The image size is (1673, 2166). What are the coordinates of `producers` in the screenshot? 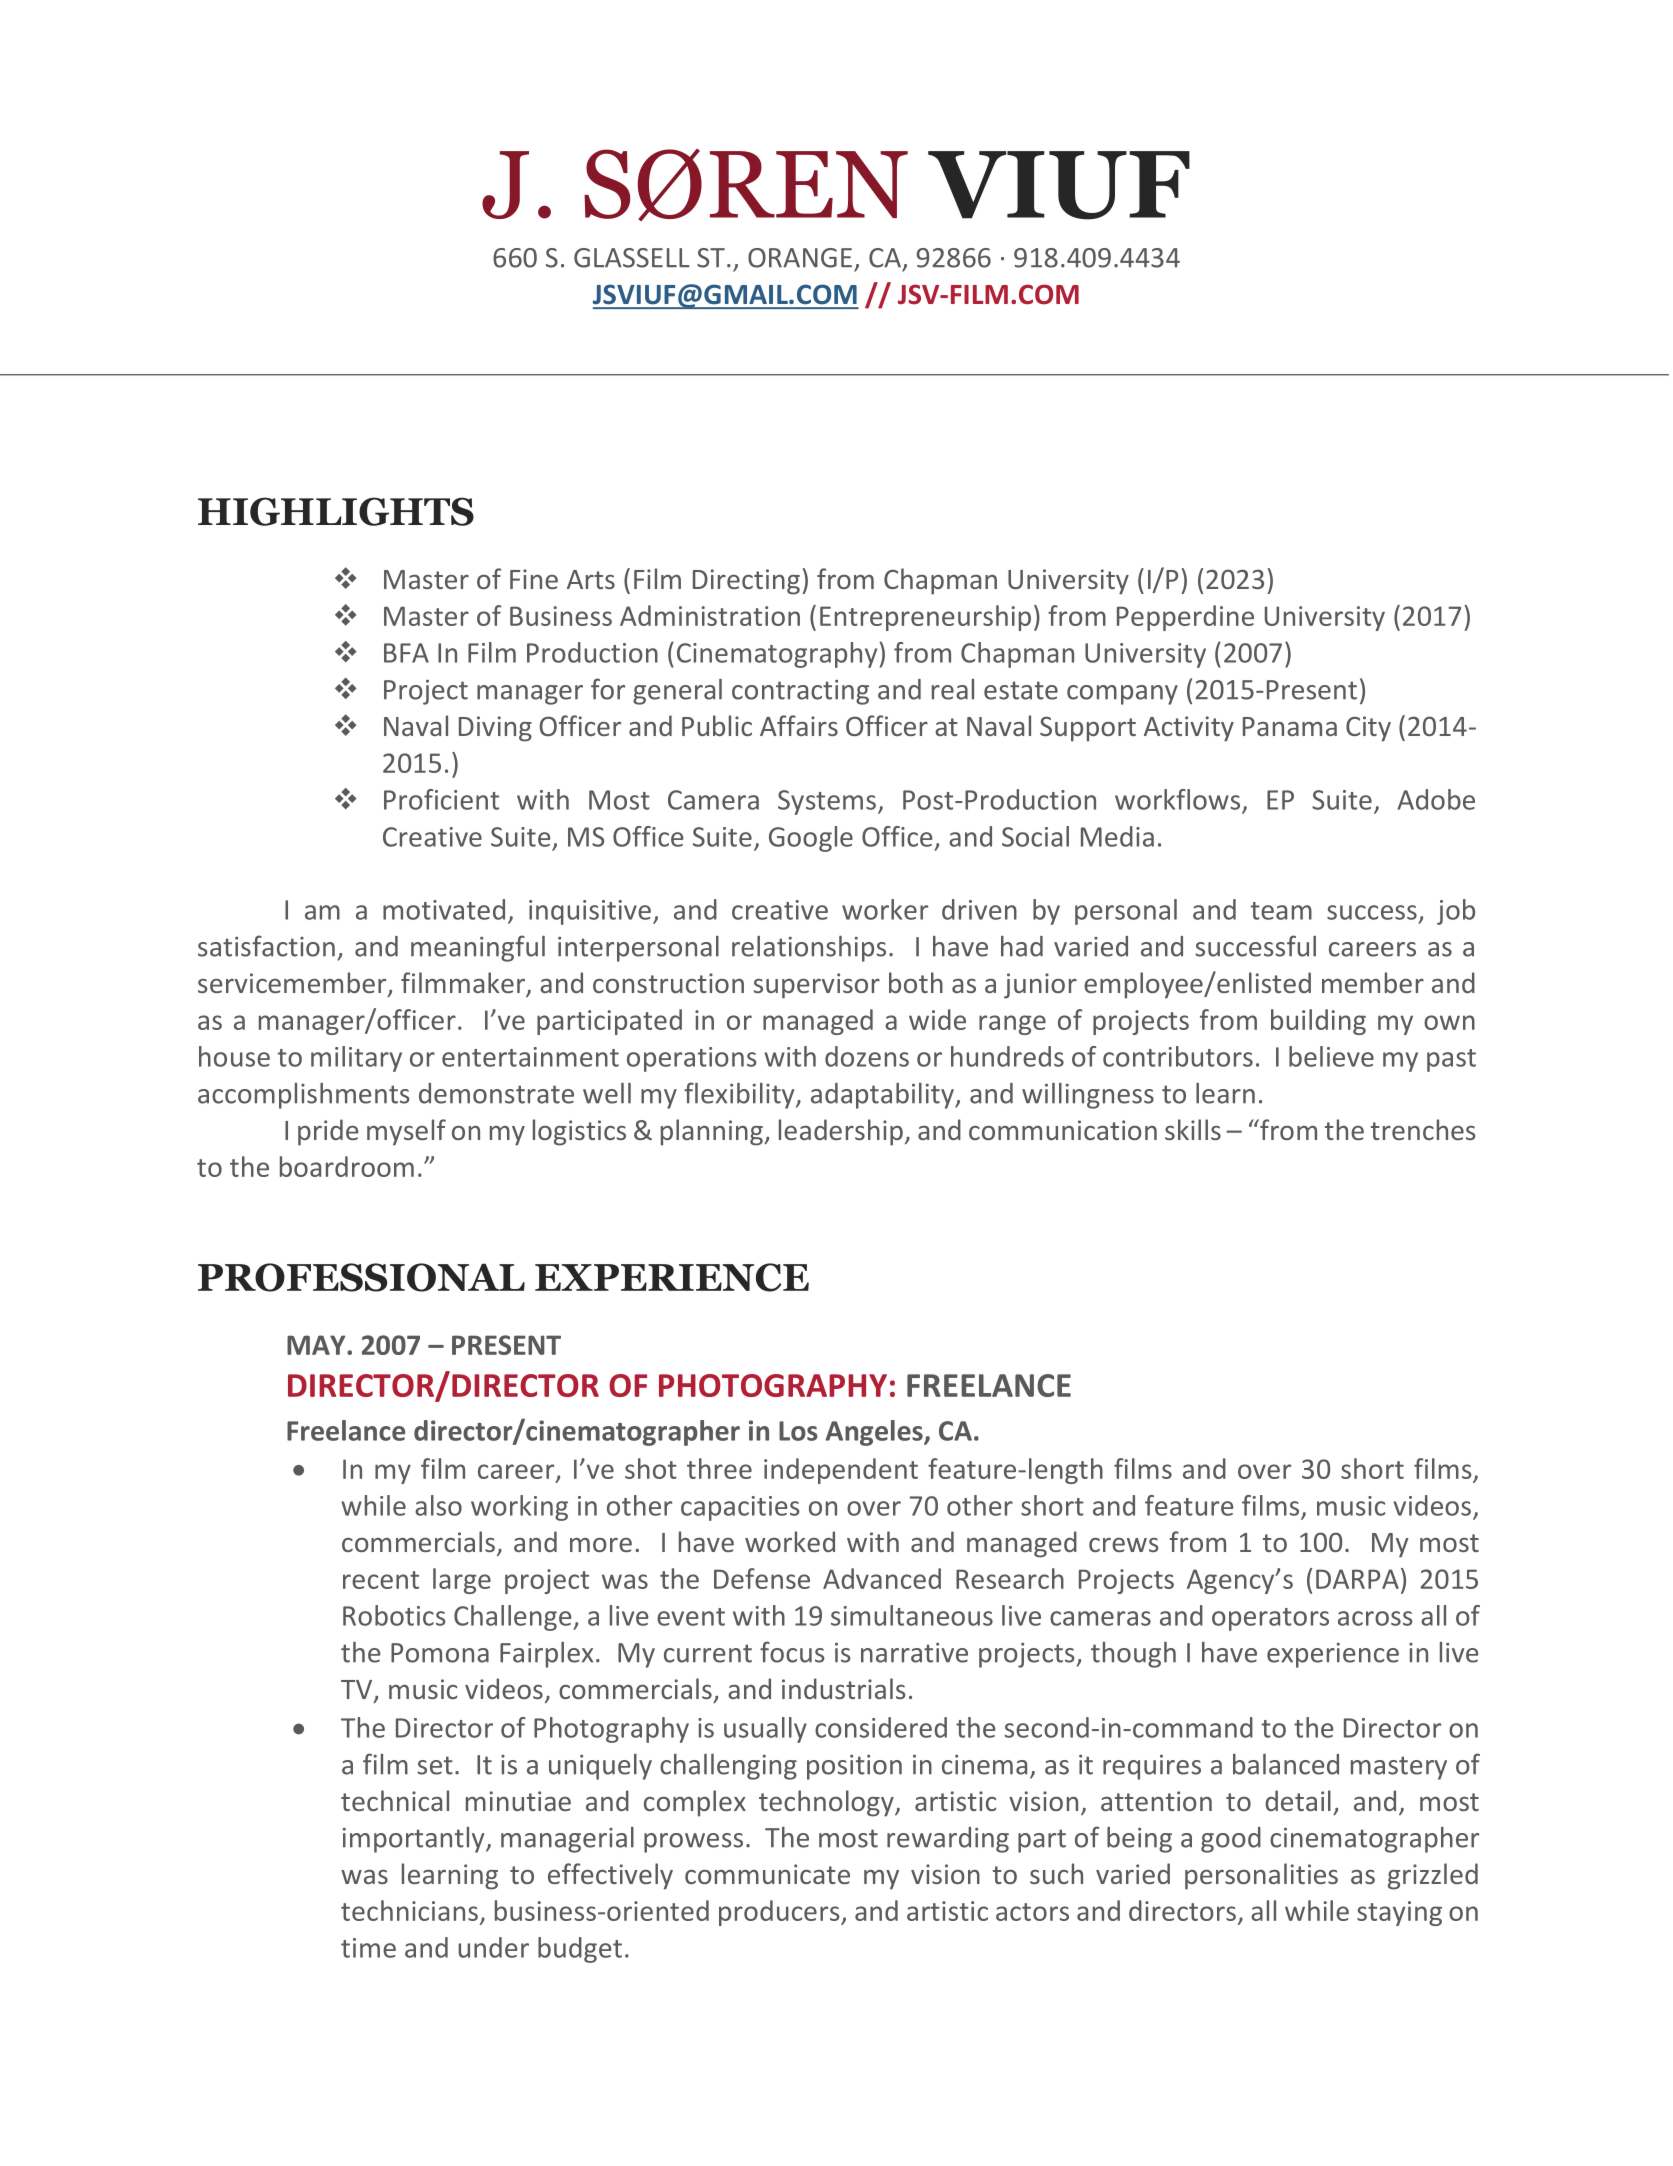 It's located at (780, 1913).
